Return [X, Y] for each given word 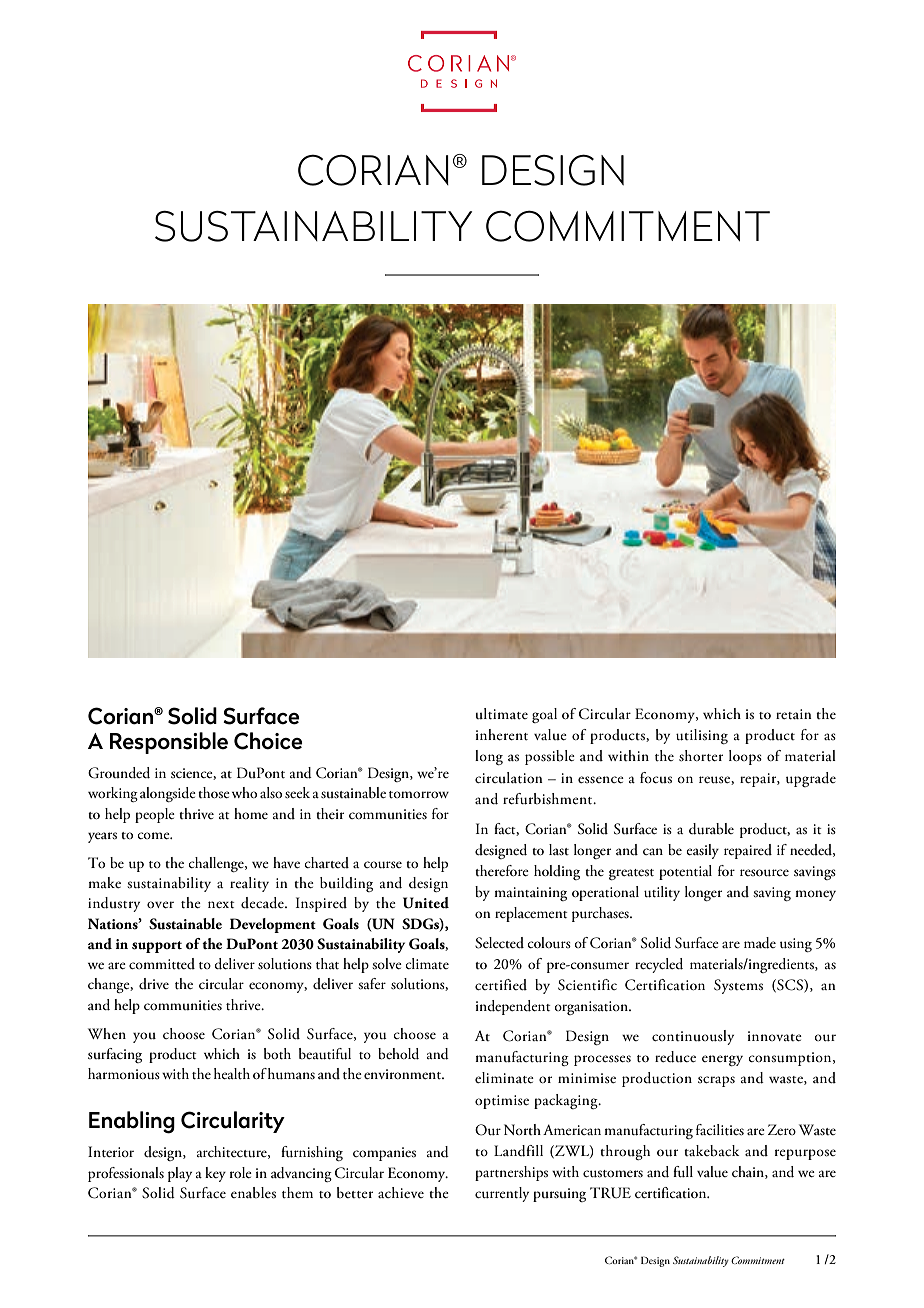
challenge [217, 864]
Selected [499, 943]
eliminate [504, 1078]
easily [702, 851]
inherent [501, 735]
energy [722, 1060]
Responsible [169, 743]
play [180, 1174]
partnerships [511, 1173]
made [760, 943]
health [232, 1074]
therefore [502, 870]
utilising [702, 736]
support [157, 947]
